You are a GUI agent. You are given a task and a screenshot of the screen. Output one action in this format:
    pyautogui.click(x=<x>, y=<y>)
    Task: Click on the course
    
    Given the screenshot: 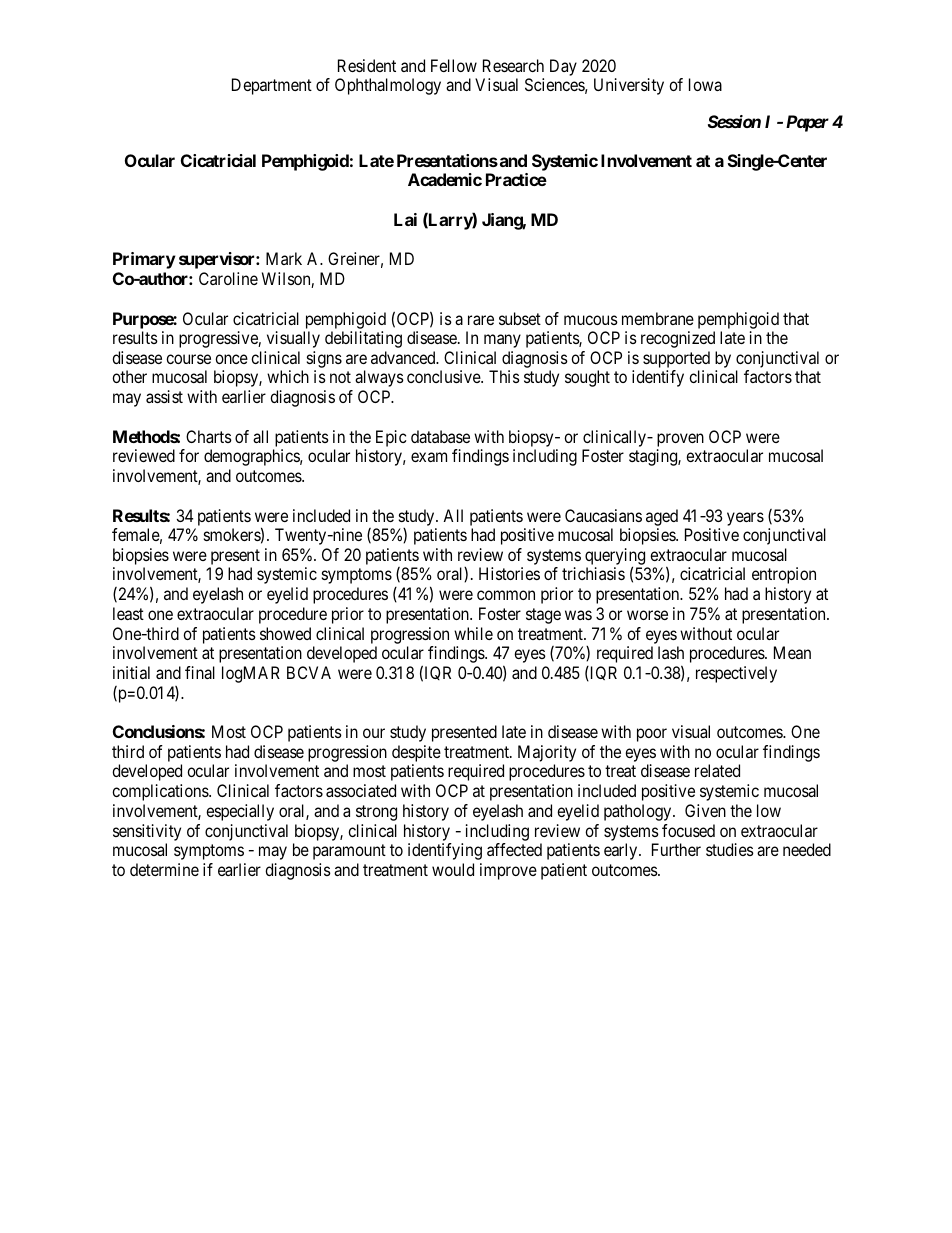 What is the action you would take?
    pyautogui.click(x=188, y=359)
